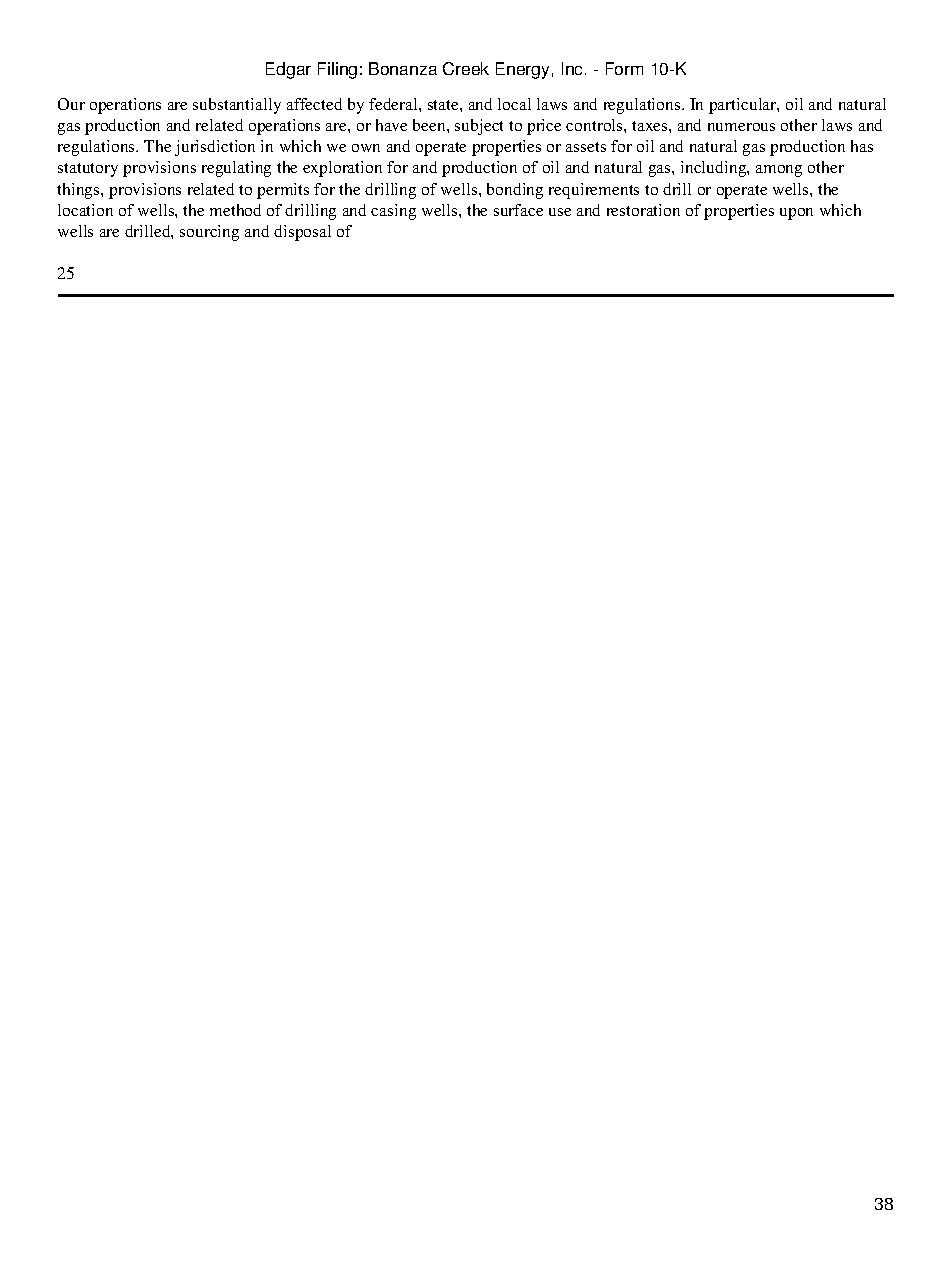  Describe the element at coordinates (393, 212) in the screenshot. I see `casing` at that location.
